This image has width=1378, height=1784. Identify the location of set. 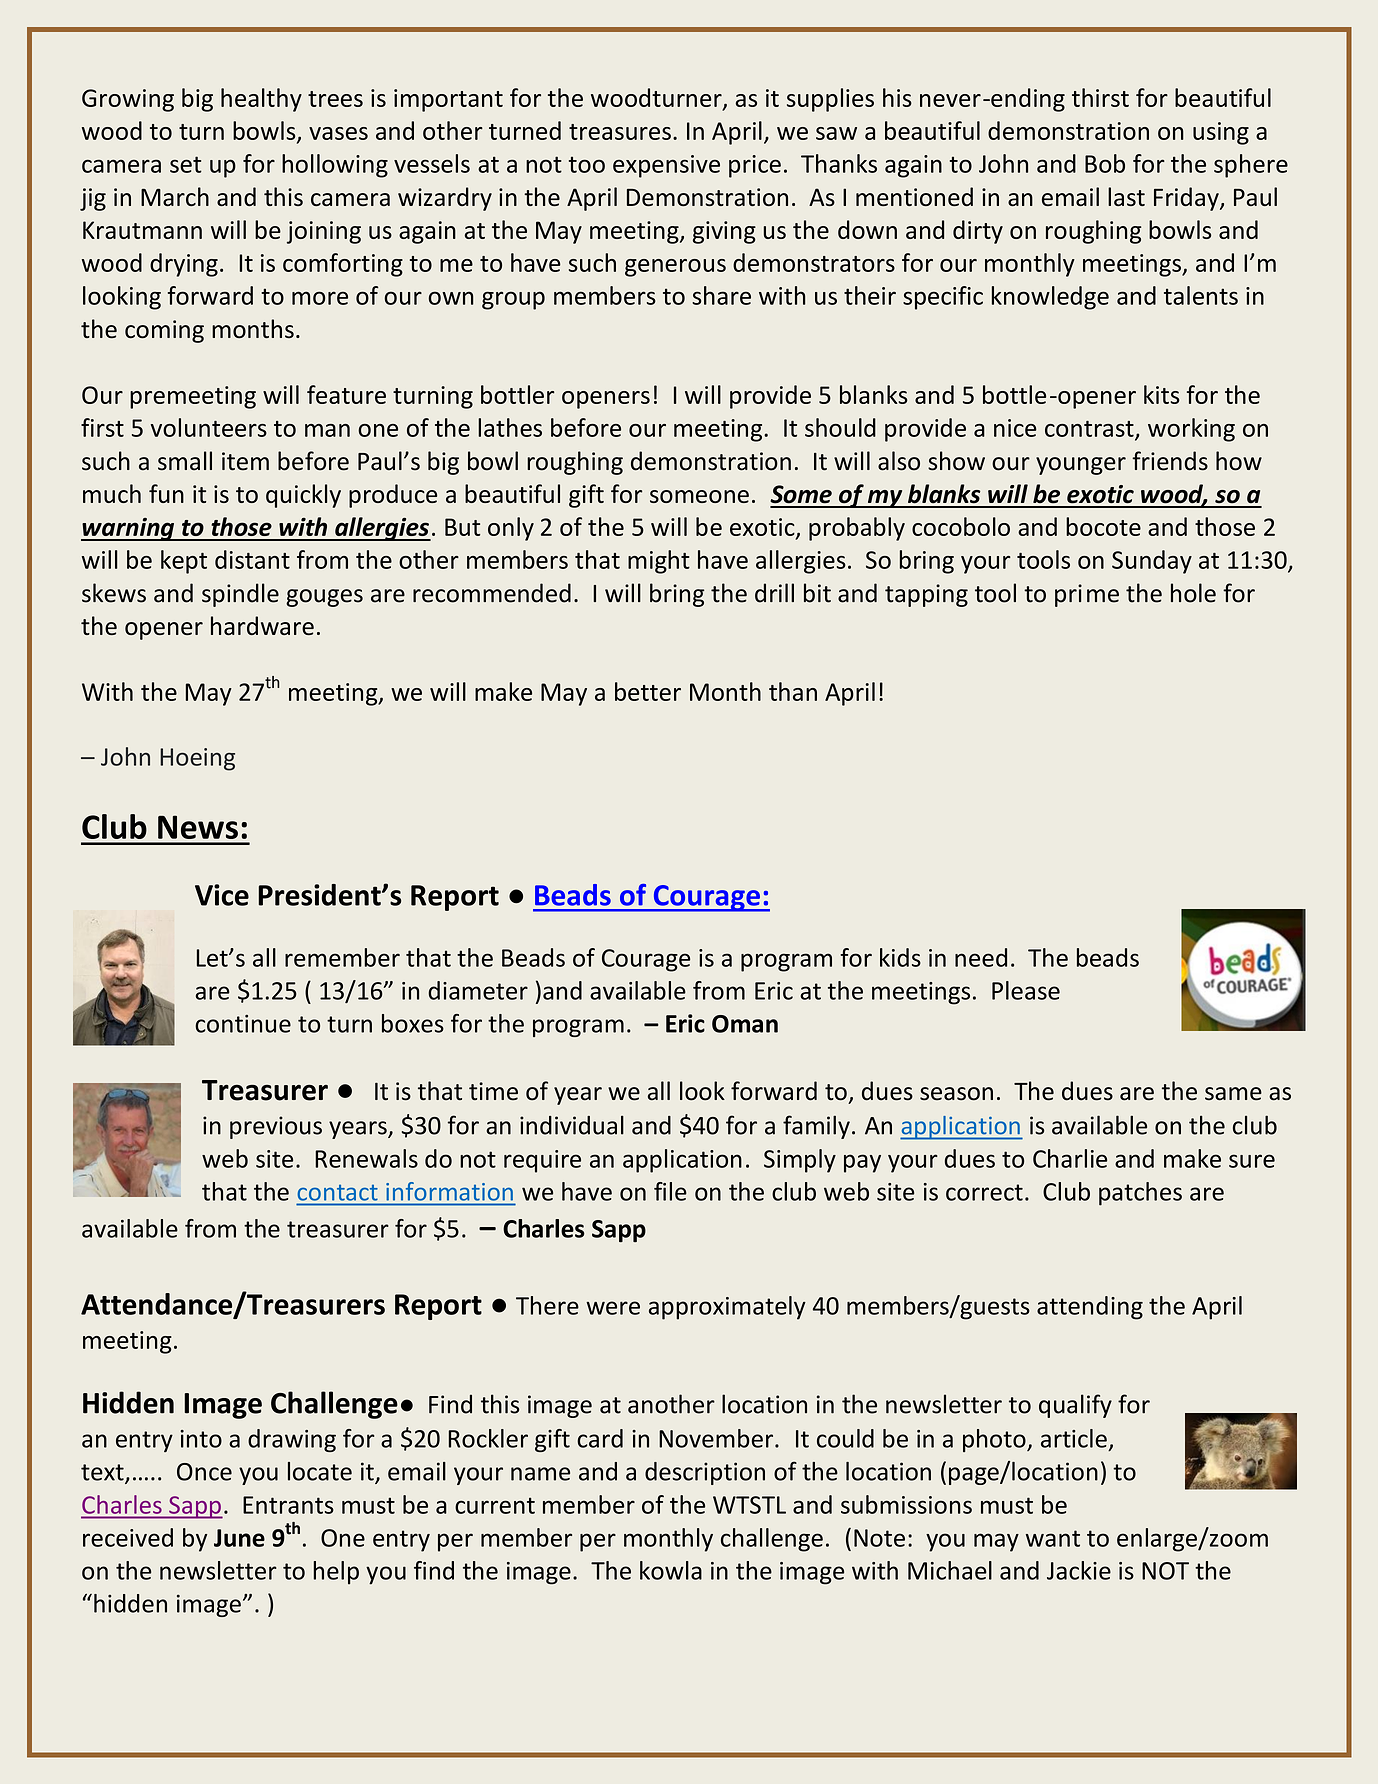
(186, 164).
